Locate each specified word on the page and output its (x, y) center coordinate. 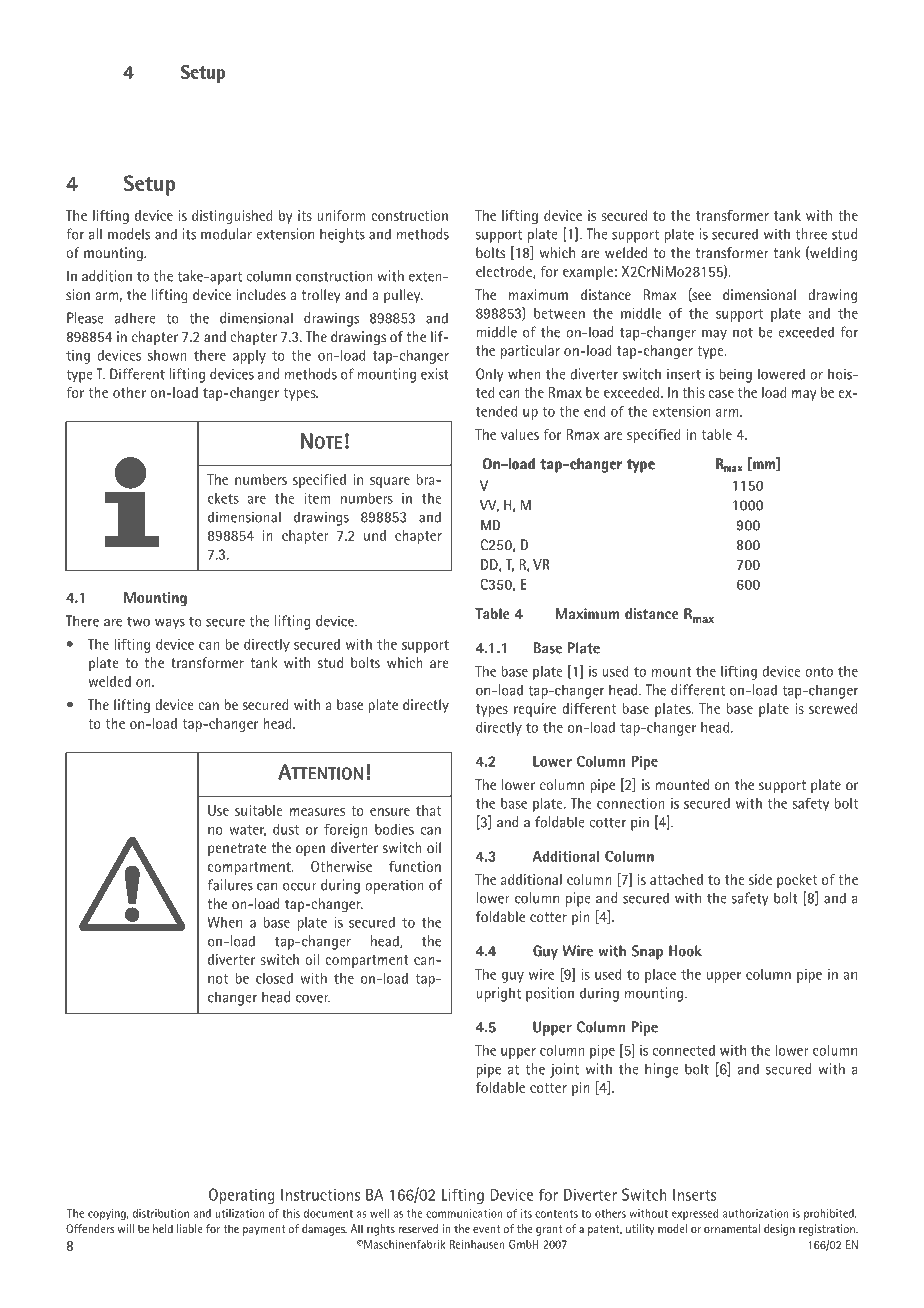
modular (226, 234)
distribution (161, 1213)
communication (464, 1213)
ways (170, 623)
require (535, 710)
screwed (833, 708)
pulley (403, 296)
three (811, 234)
